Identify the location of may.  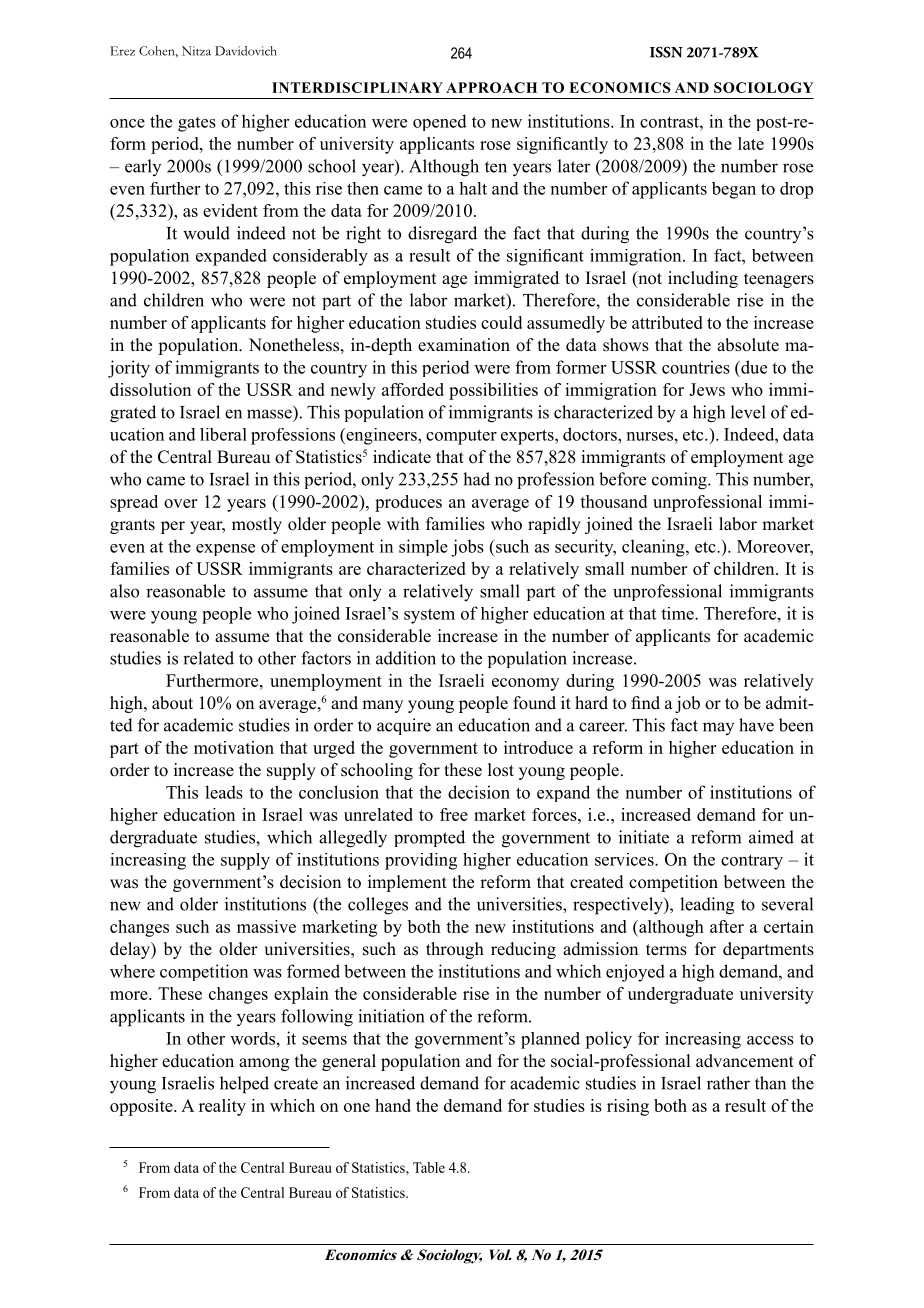
(718, 728).
